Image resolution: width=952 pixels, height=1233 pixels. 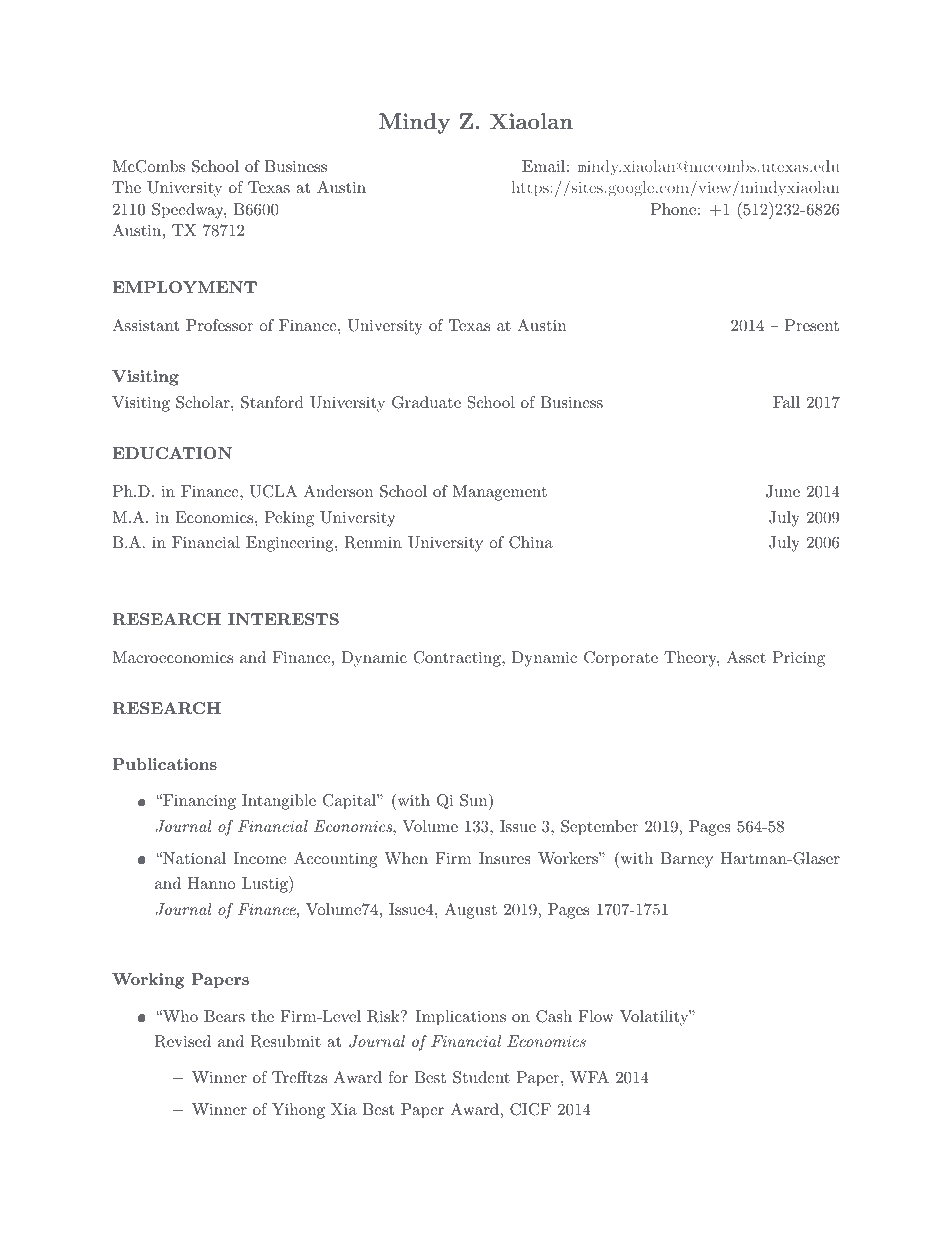 What do you see at coordinates (481, 1077) in the page?
I see `Student` at bounding box center [481, 1077].
